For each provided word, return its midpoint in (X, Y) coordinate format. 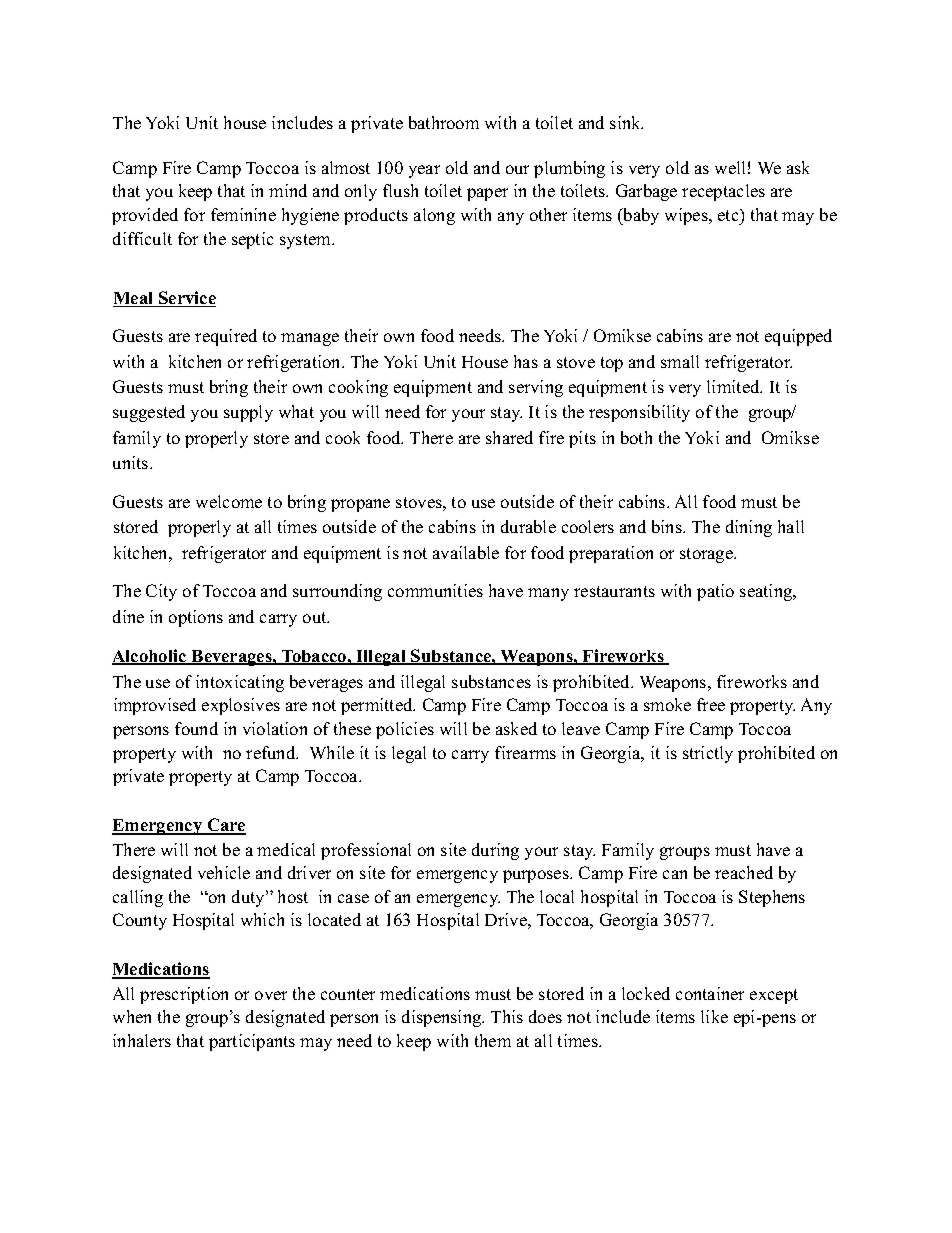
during (495, 851)
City (161, 592)
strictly (708, 754)
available (466, 552)
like (714, 1016)
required (226, 337)
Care (225, 826)
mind (288, 190)
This (507, 1016)
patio (715, 592)
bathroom (444, 122)
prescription (184, 995)
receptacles (723, 192)
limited (734, 386)
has (526, 361)
